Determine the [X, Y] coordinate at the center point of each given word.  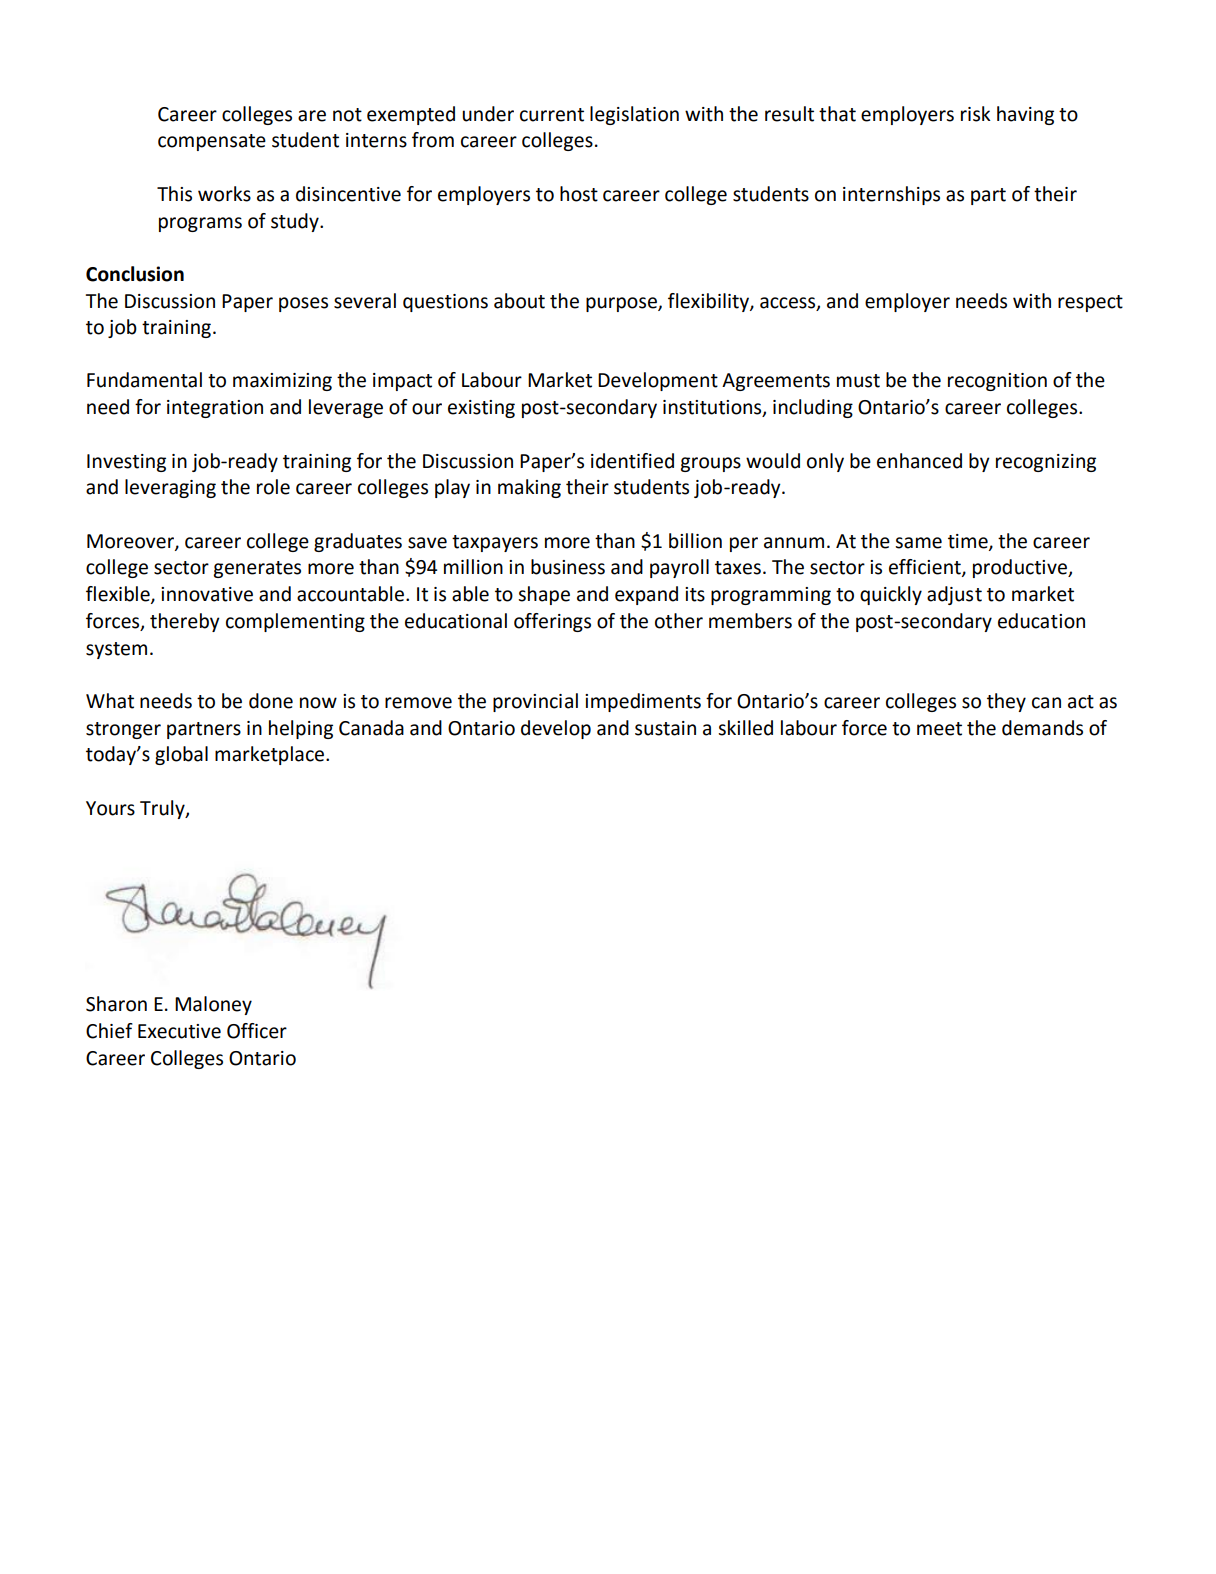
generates [257, 569]
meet [939, 729]
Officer [257, 1031]
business [568, 567]
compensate [212, 142]
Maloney [213, 1005]
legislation [634, 115]
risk [976, 114]
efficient [926, 568]
